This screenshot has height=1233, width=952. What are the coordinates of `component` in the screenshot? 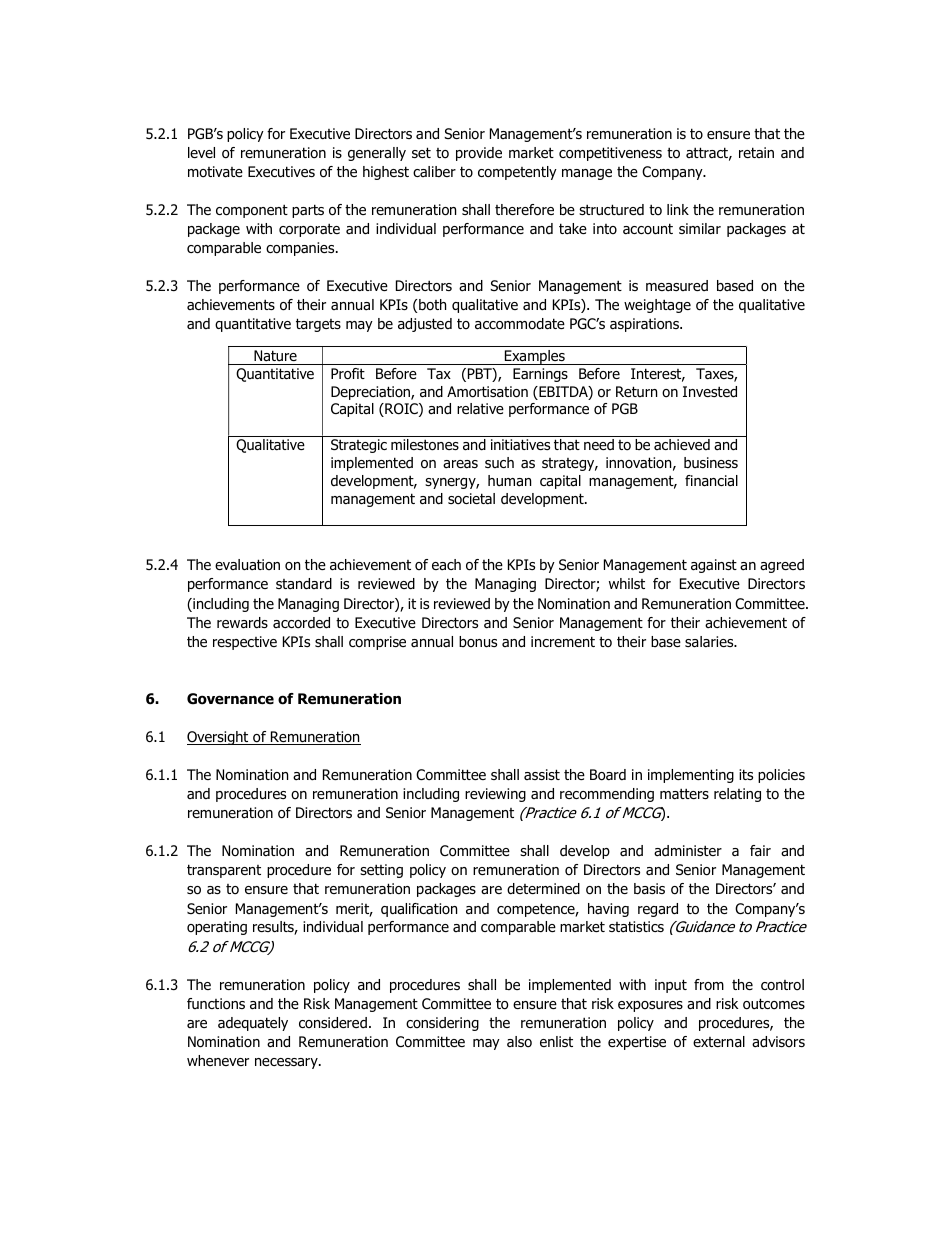 It's located at (252, 211).
